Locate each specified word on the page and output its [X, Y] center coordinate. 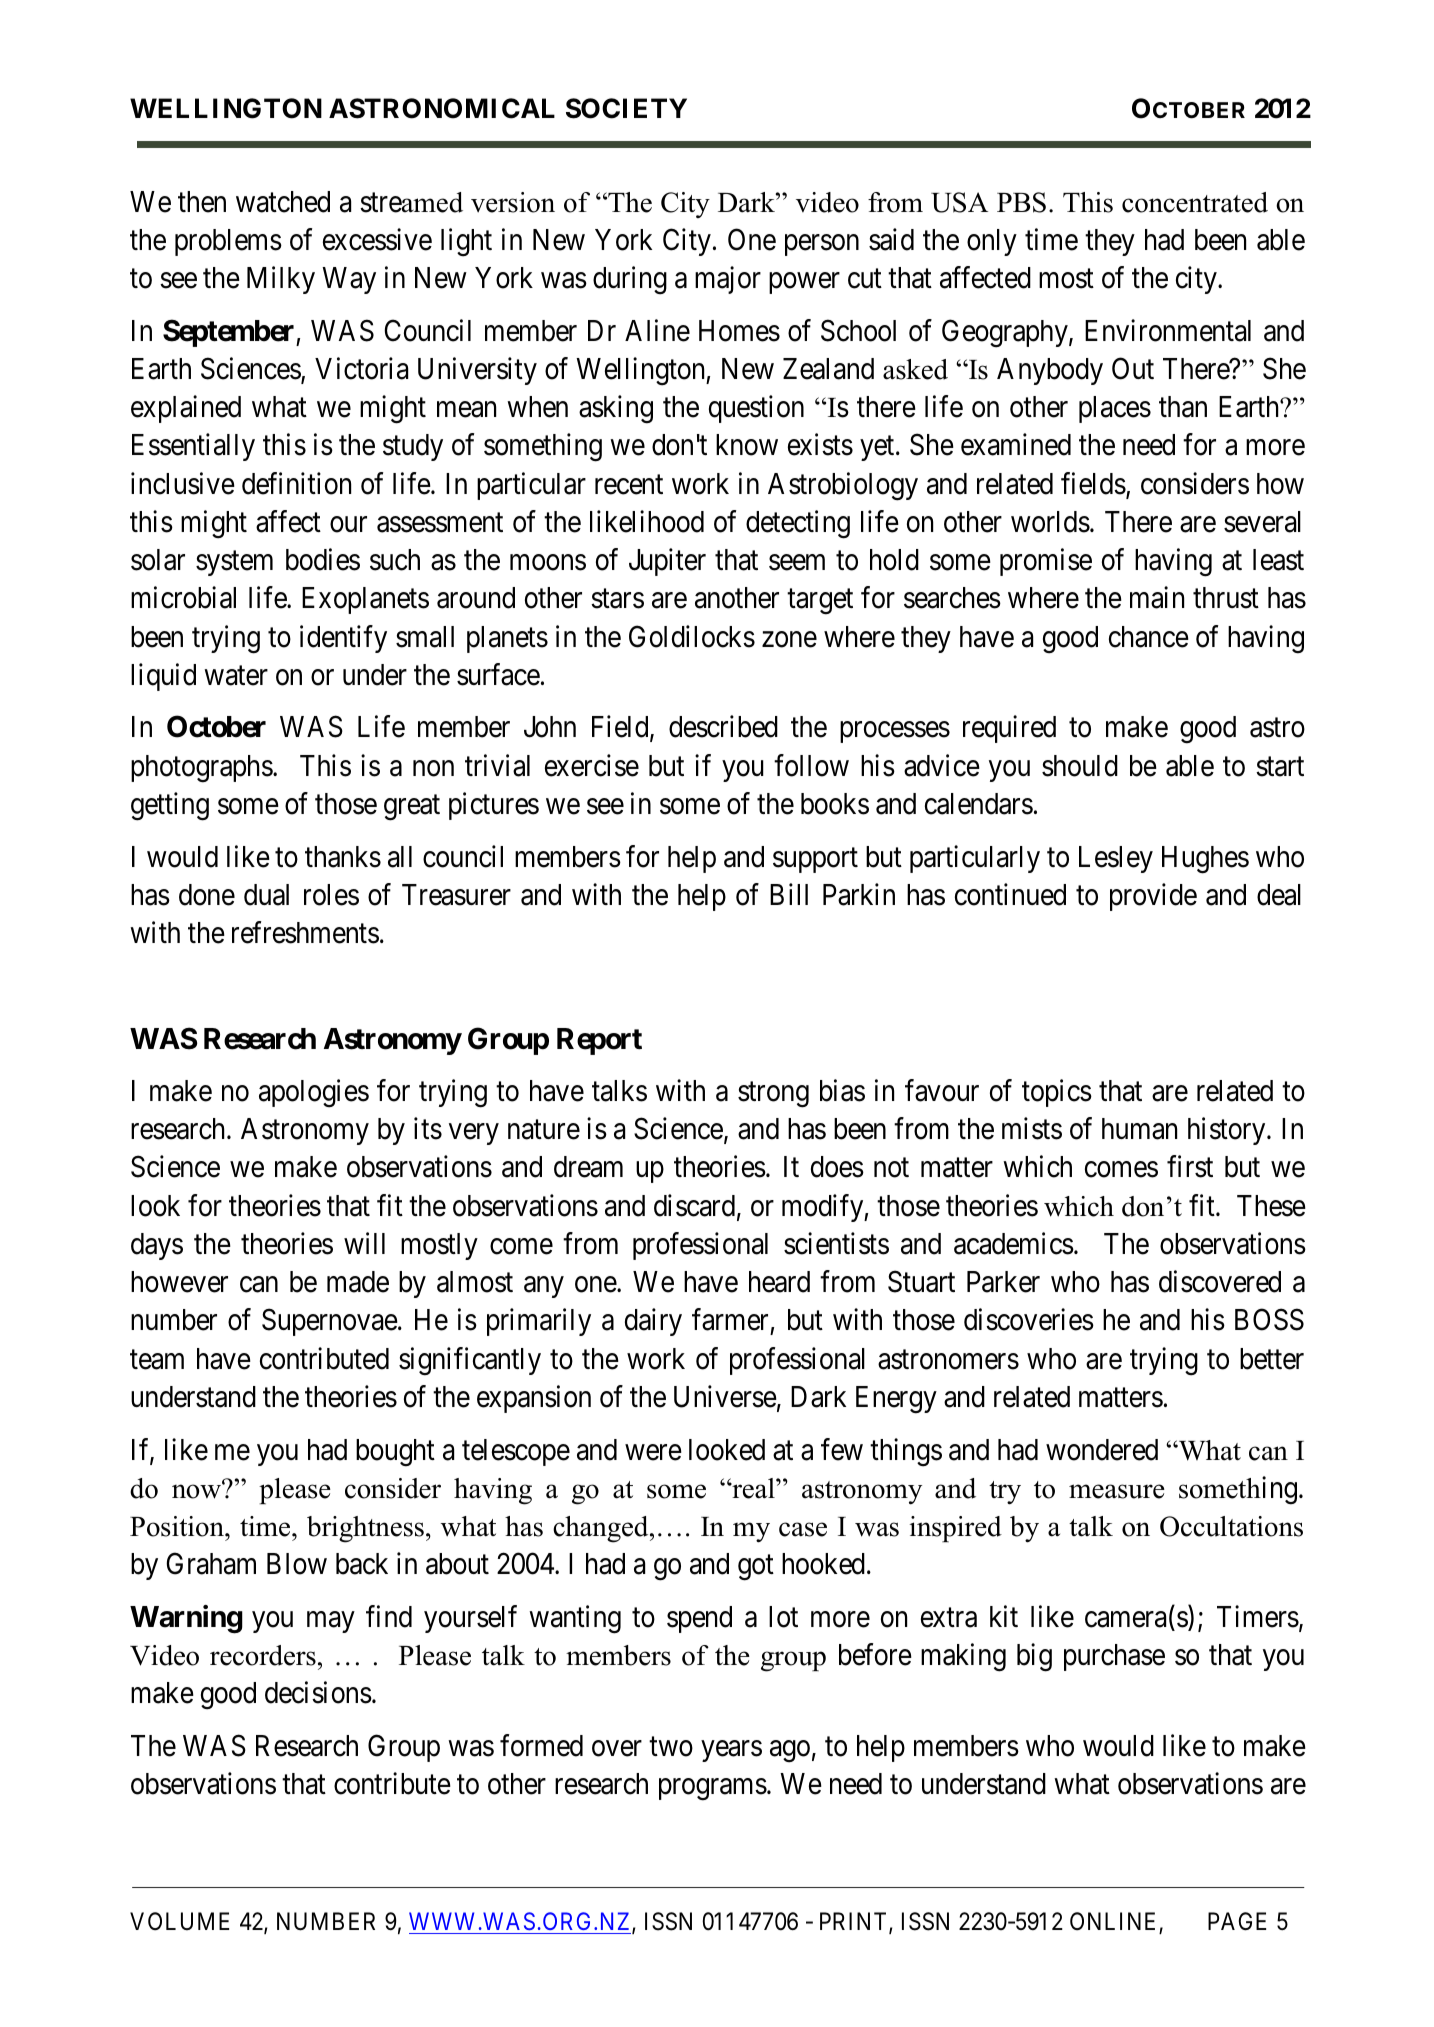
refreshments [305, 932]
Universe [725, 1396]
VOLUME [179, 1921]
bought [395, 1453]
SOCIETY [626, 108]
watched [283, 202]
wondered [1102, 1450]
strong [773, 1095]
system [234, 564]
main [1157, 598]
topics [1057, 1093]
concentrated [1195, 202]
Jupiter [667, 562]
